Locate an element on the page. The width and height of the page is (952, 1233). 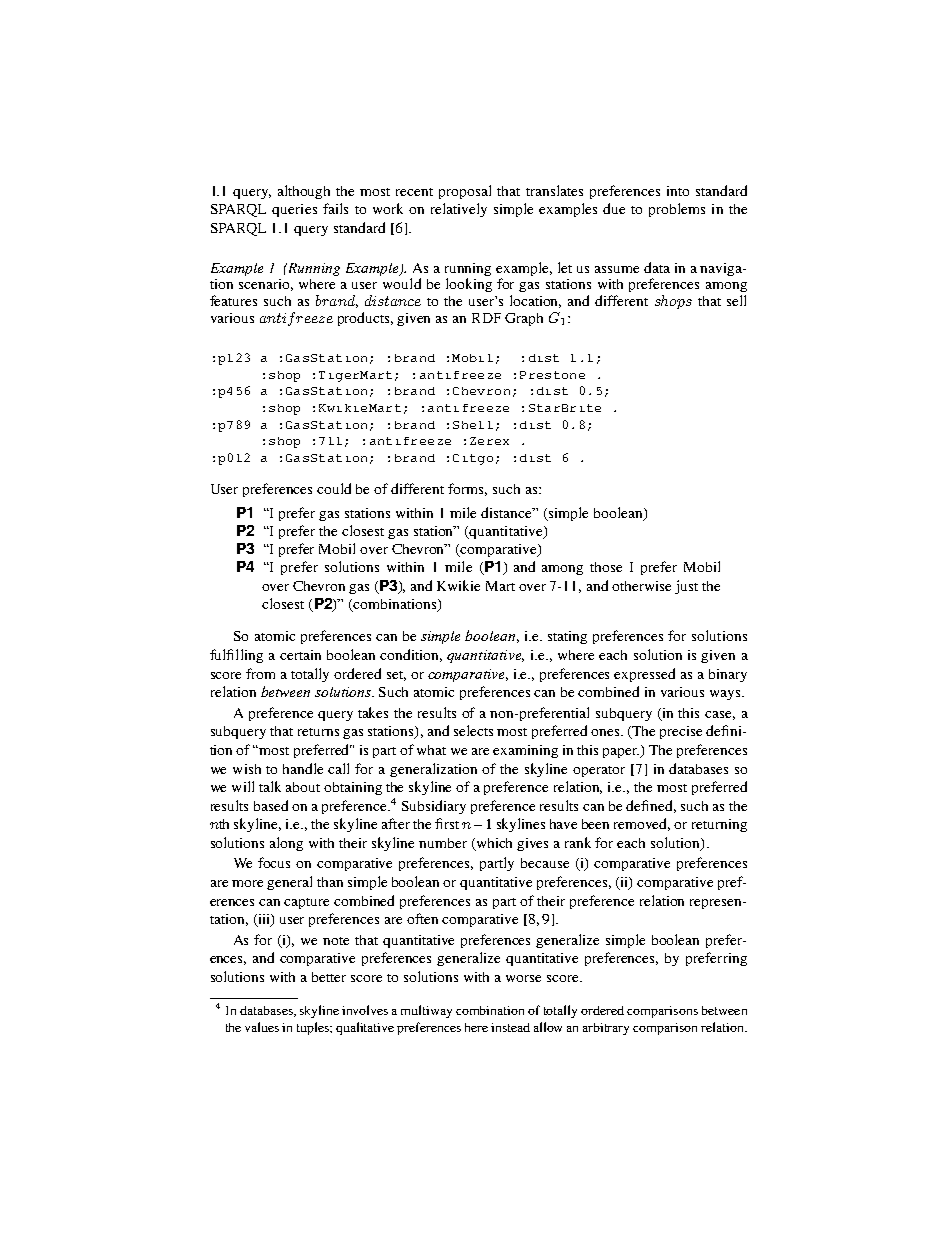
values is located at coordinates (262, 1027).
